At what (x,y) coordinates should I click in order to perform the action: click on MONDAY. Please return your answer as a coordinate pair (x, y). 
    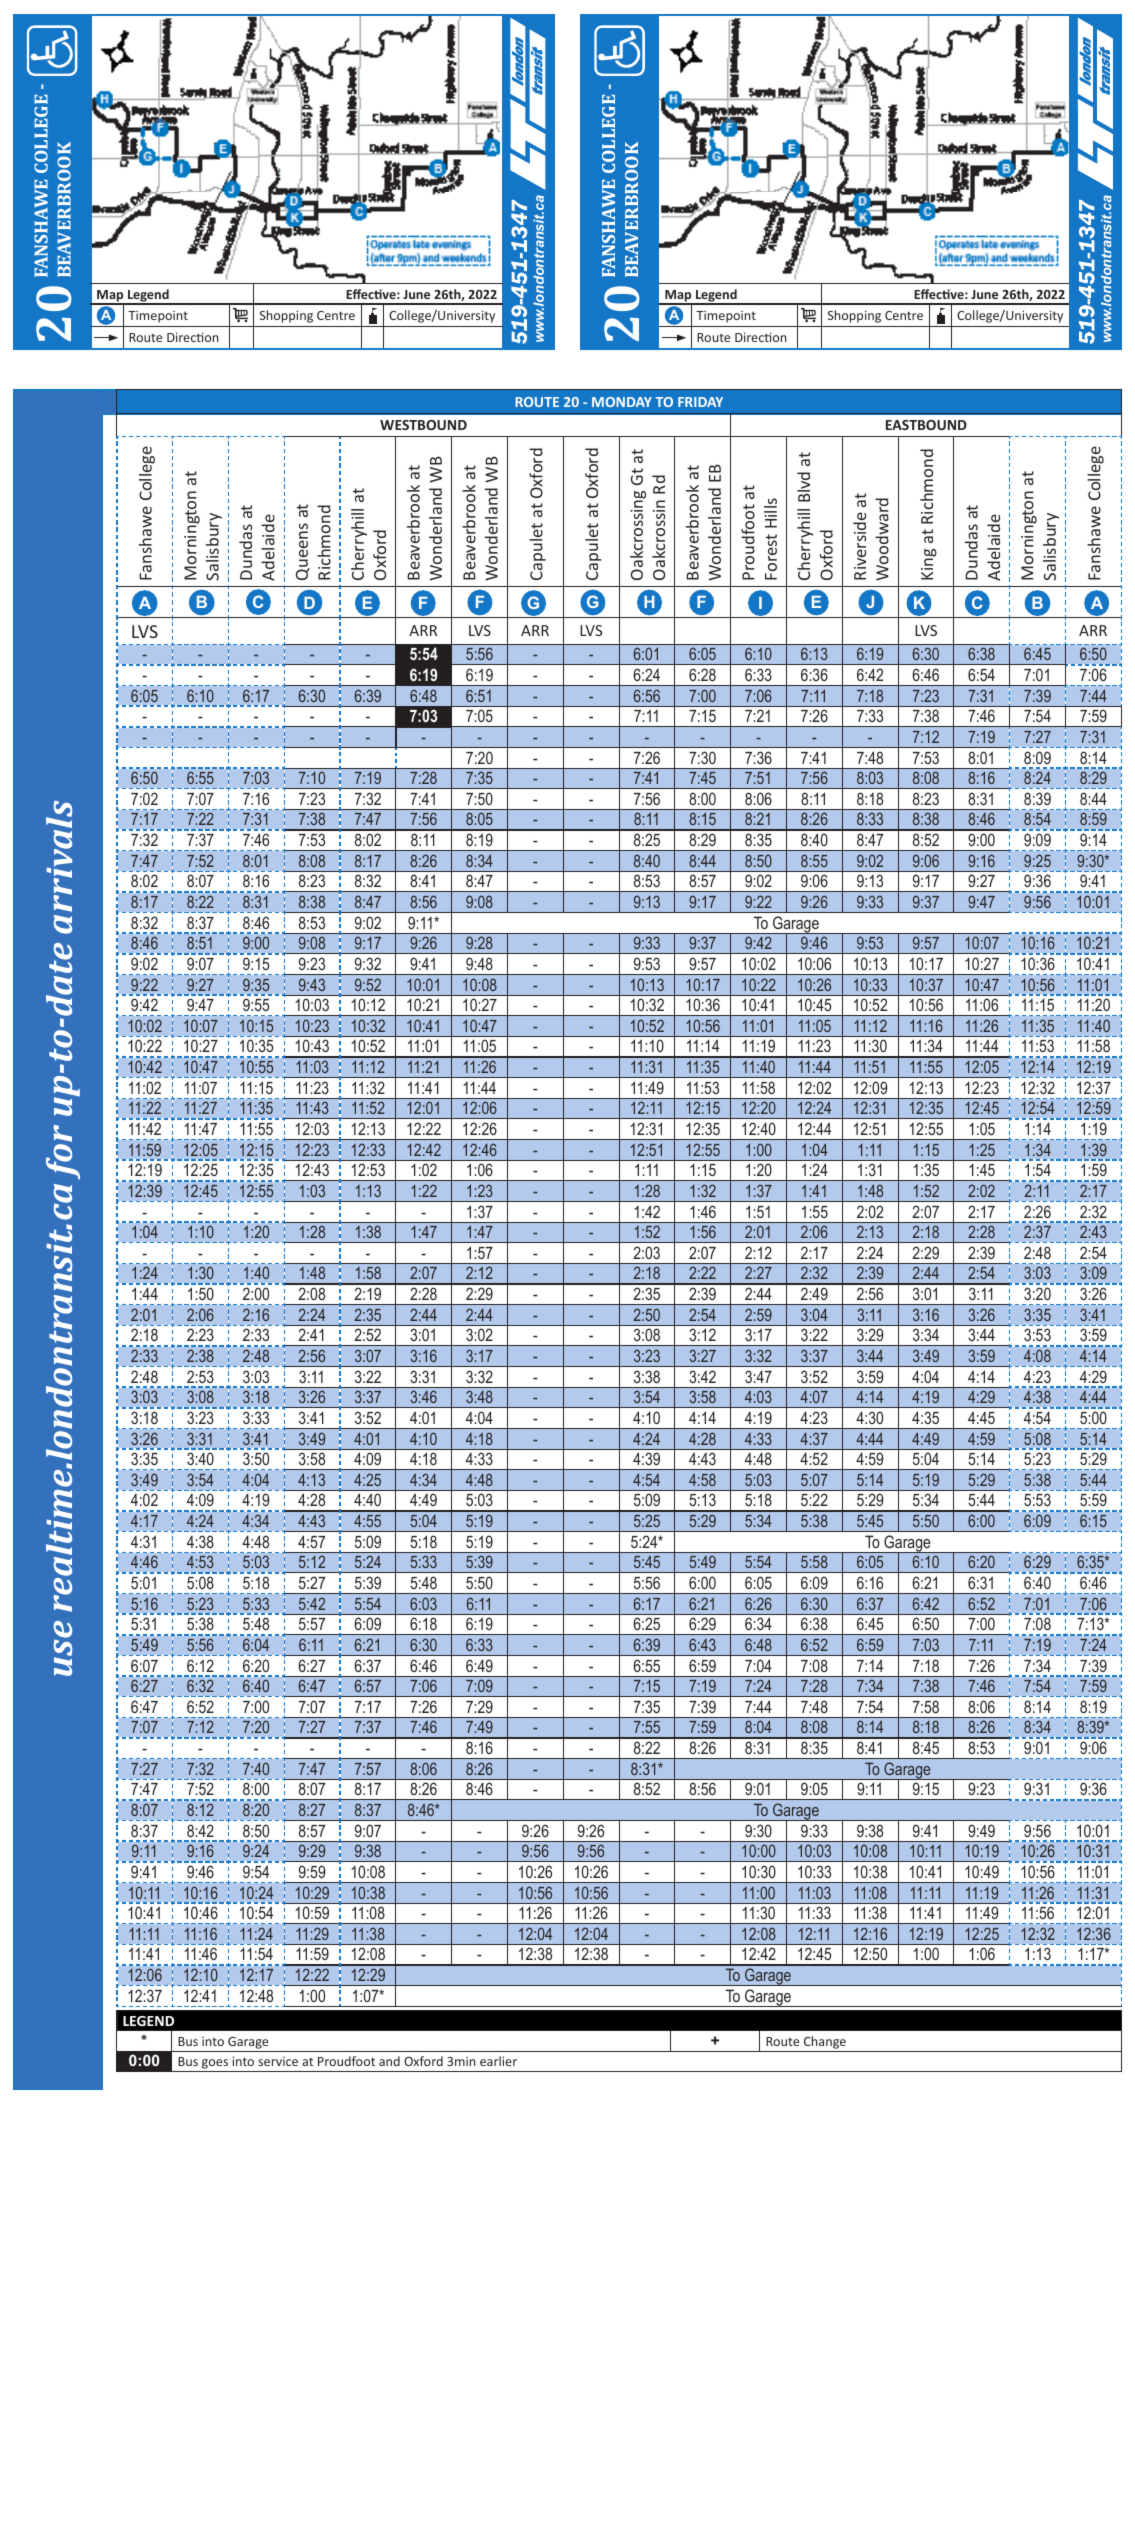
    Looking at the image, I should click on (622, 402).
